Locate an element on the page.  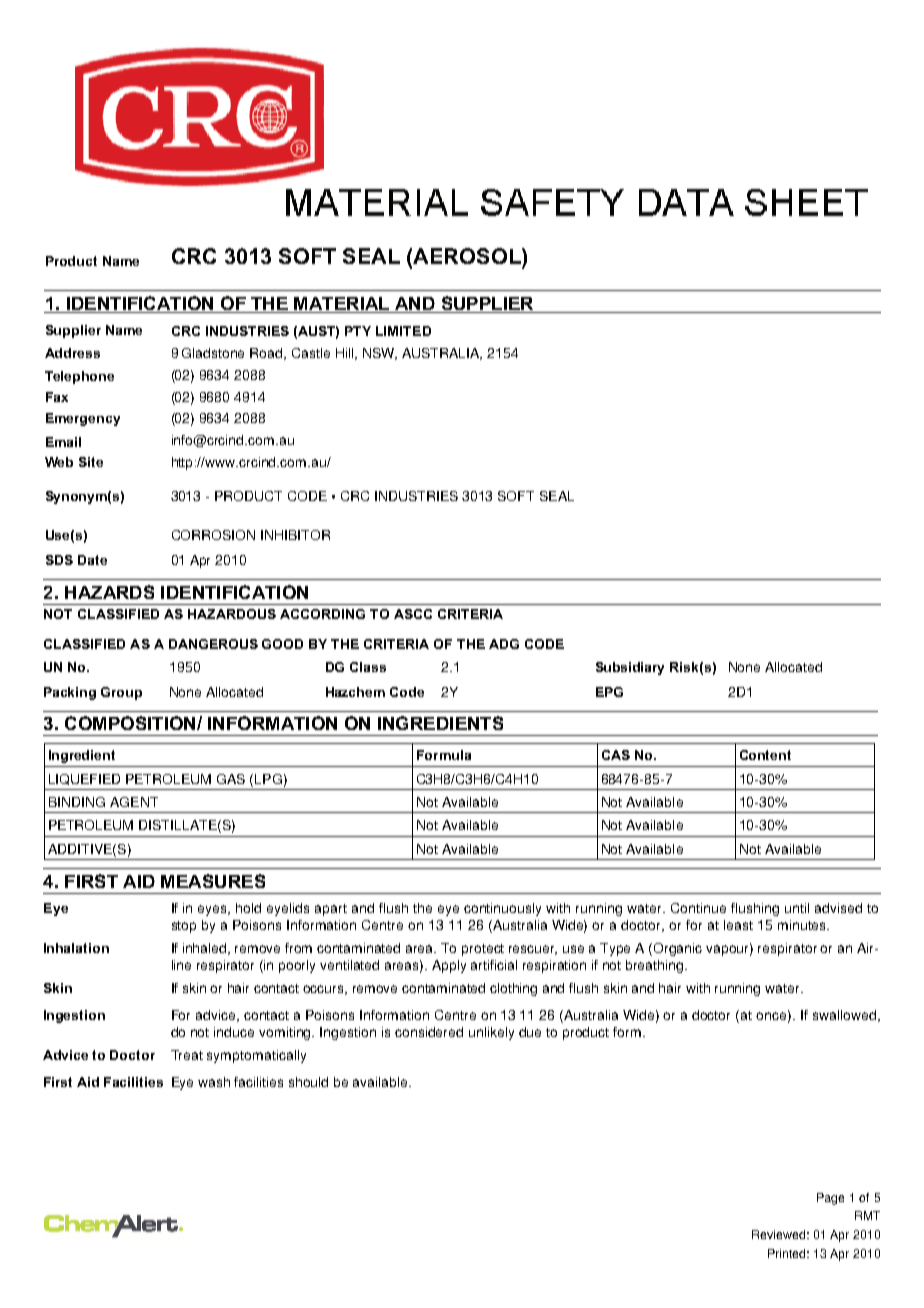
Gladstone is located at coordinates (213, 353).
